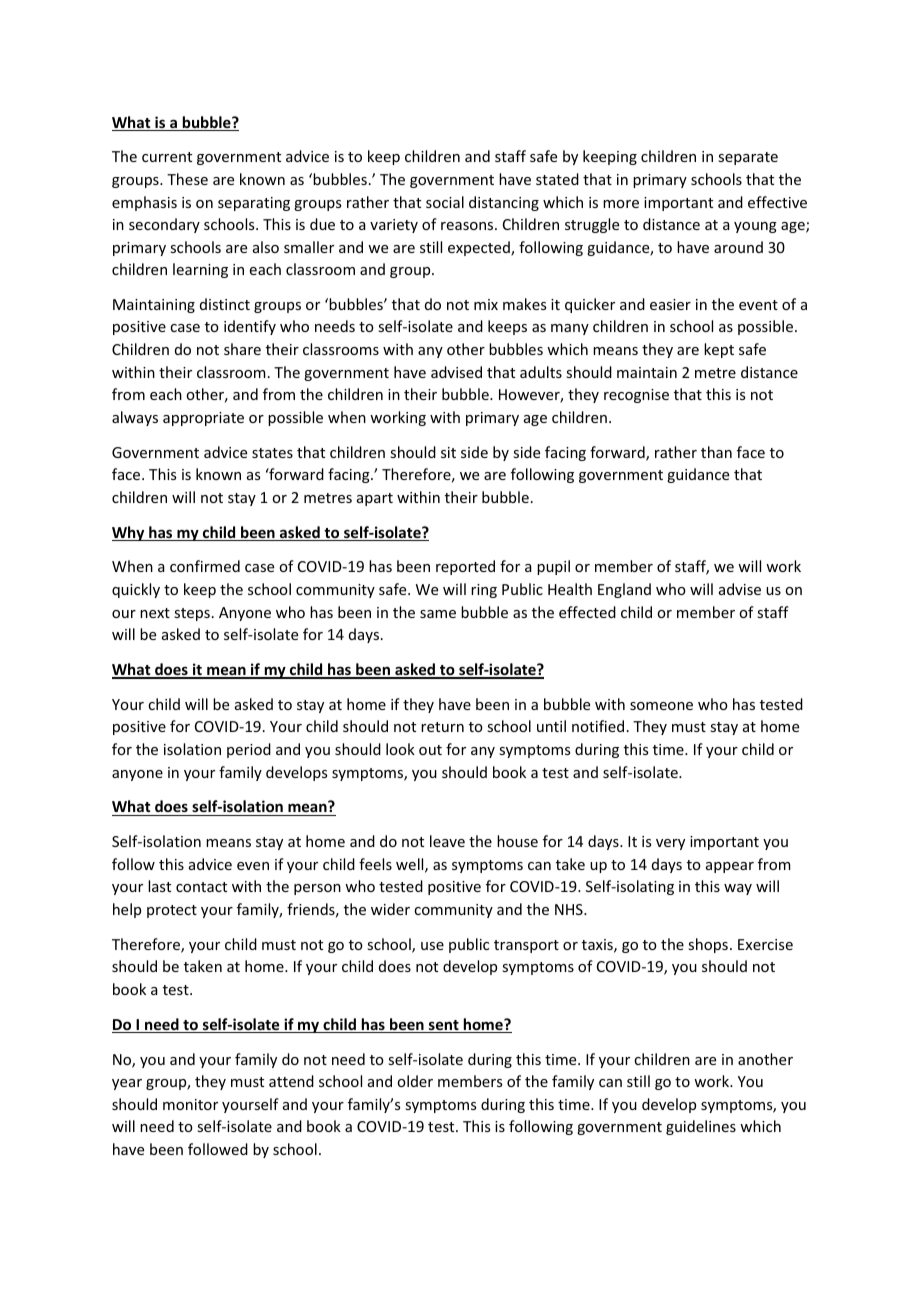 The width and height of the screenshot is (924, 1308). What do you see at coordinates (624, 590) in the screenshot?
I see `England` at bounding box center [624, 590].
